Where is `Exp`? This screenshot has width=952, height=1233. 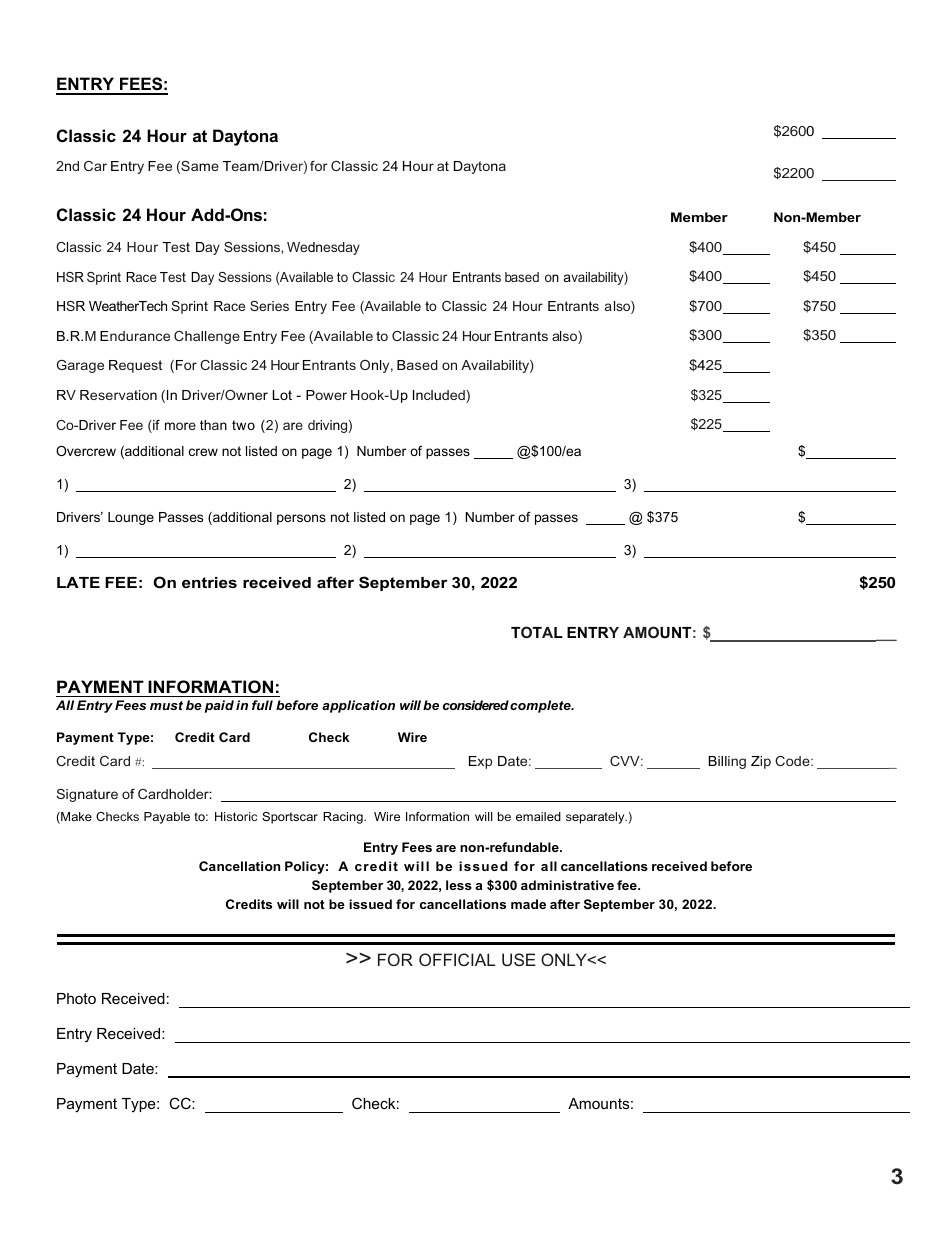
Exp is located at coordinates (480, 762).
